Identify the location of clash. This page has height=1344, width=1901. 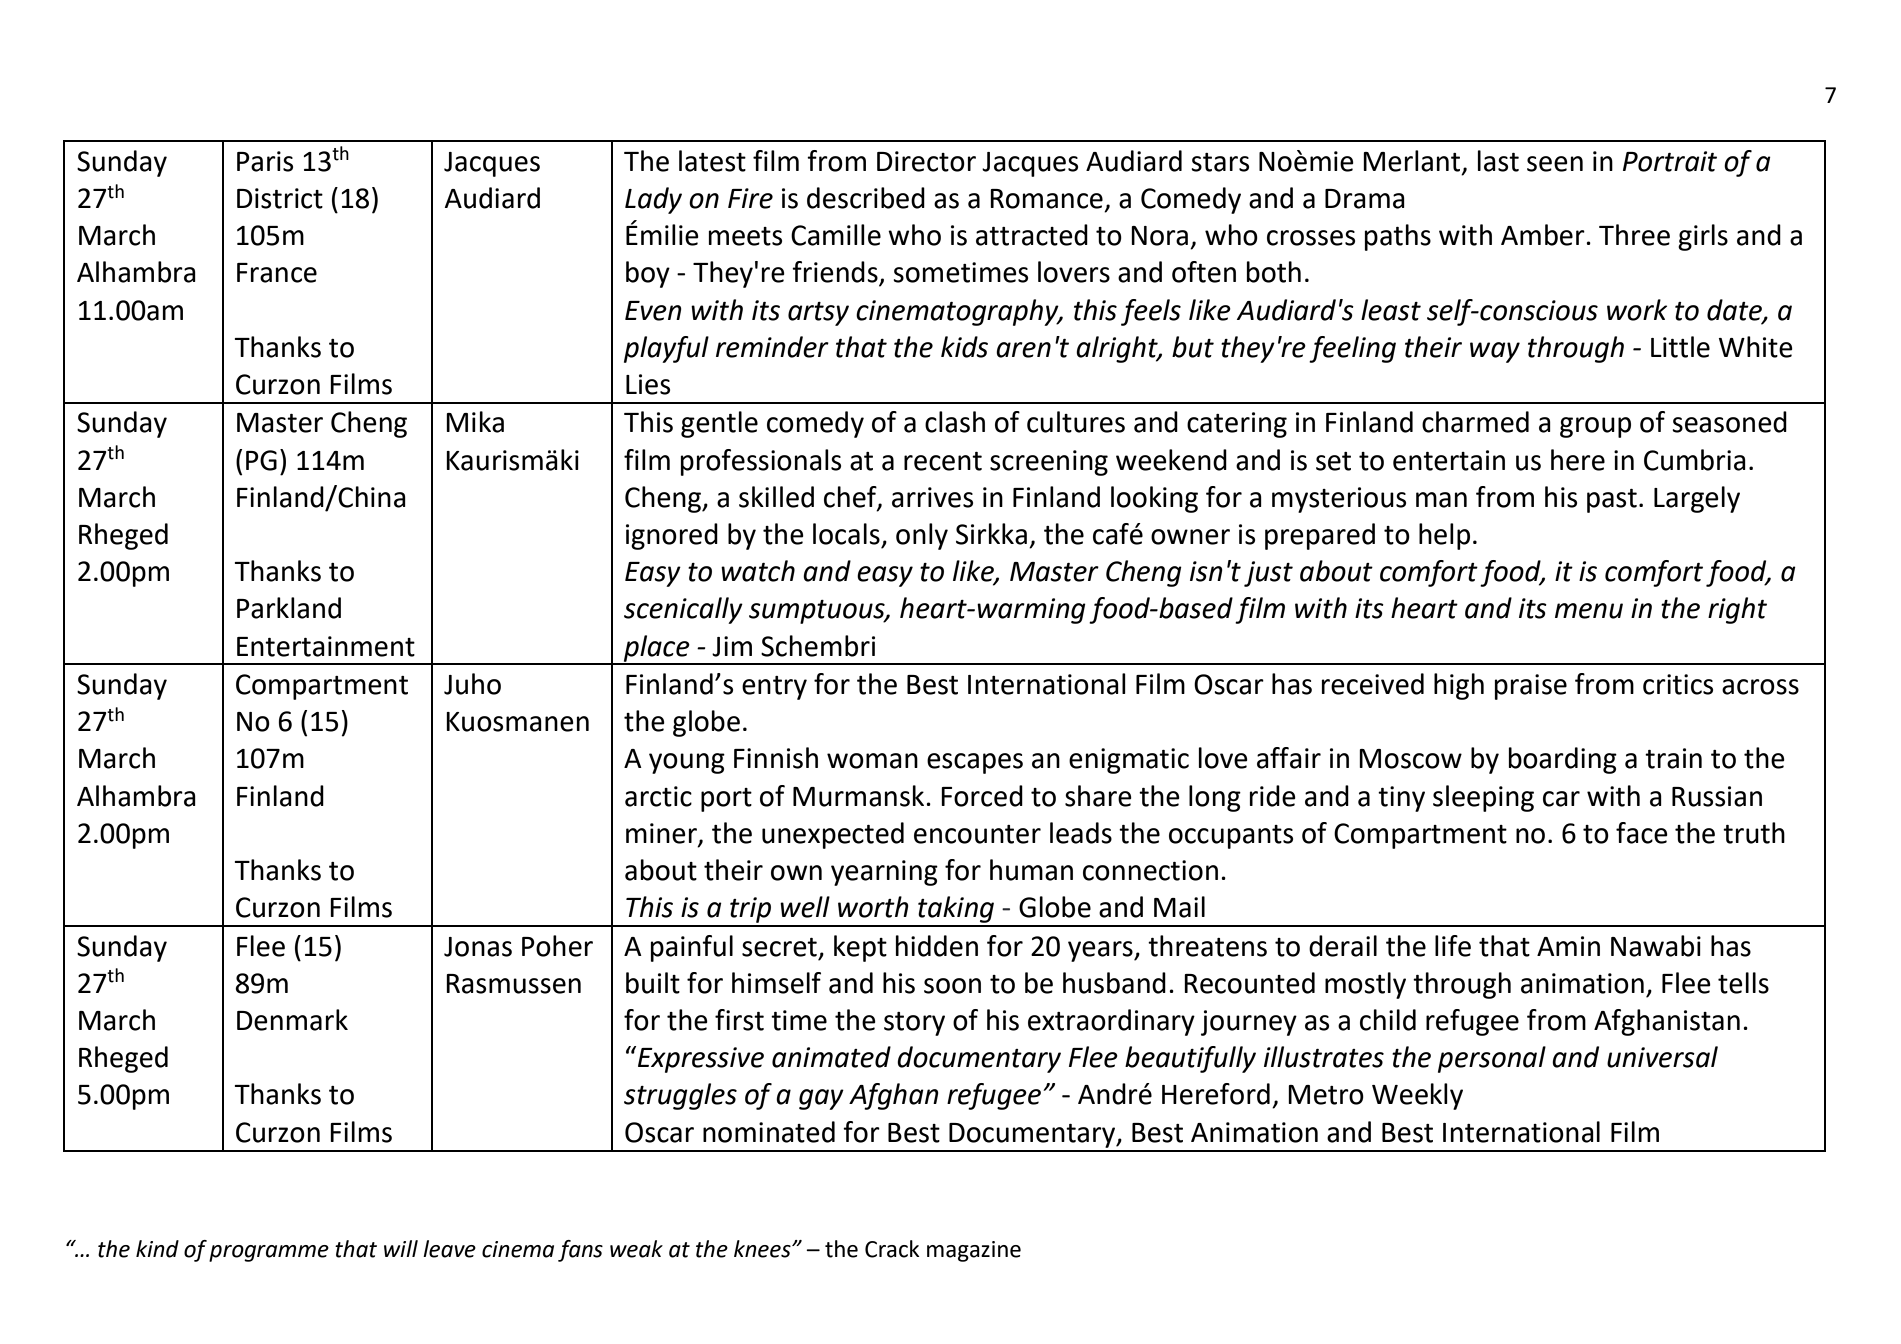
(955, 422).
